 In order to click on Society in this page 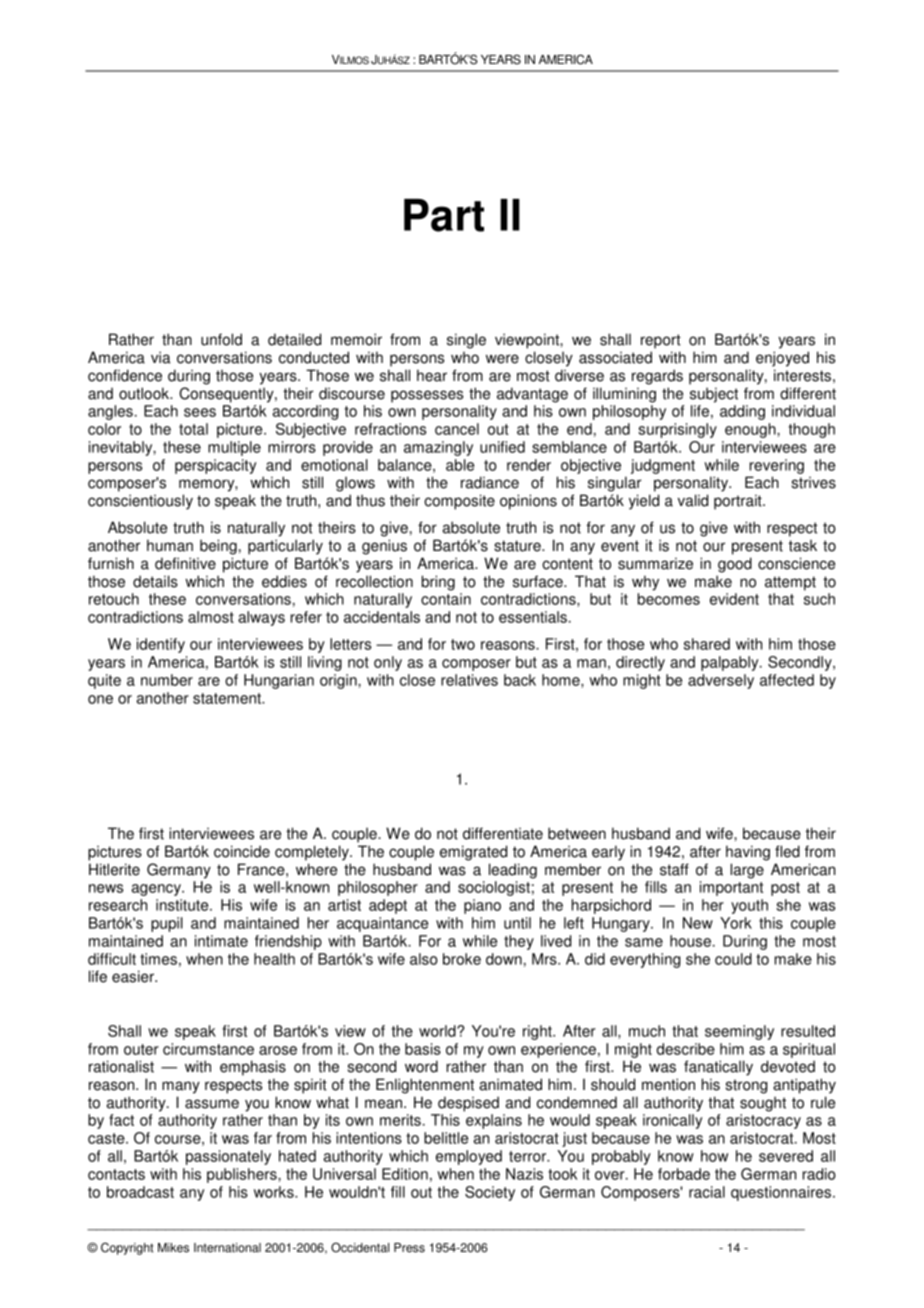, I will do `click(490, 1193)`.
